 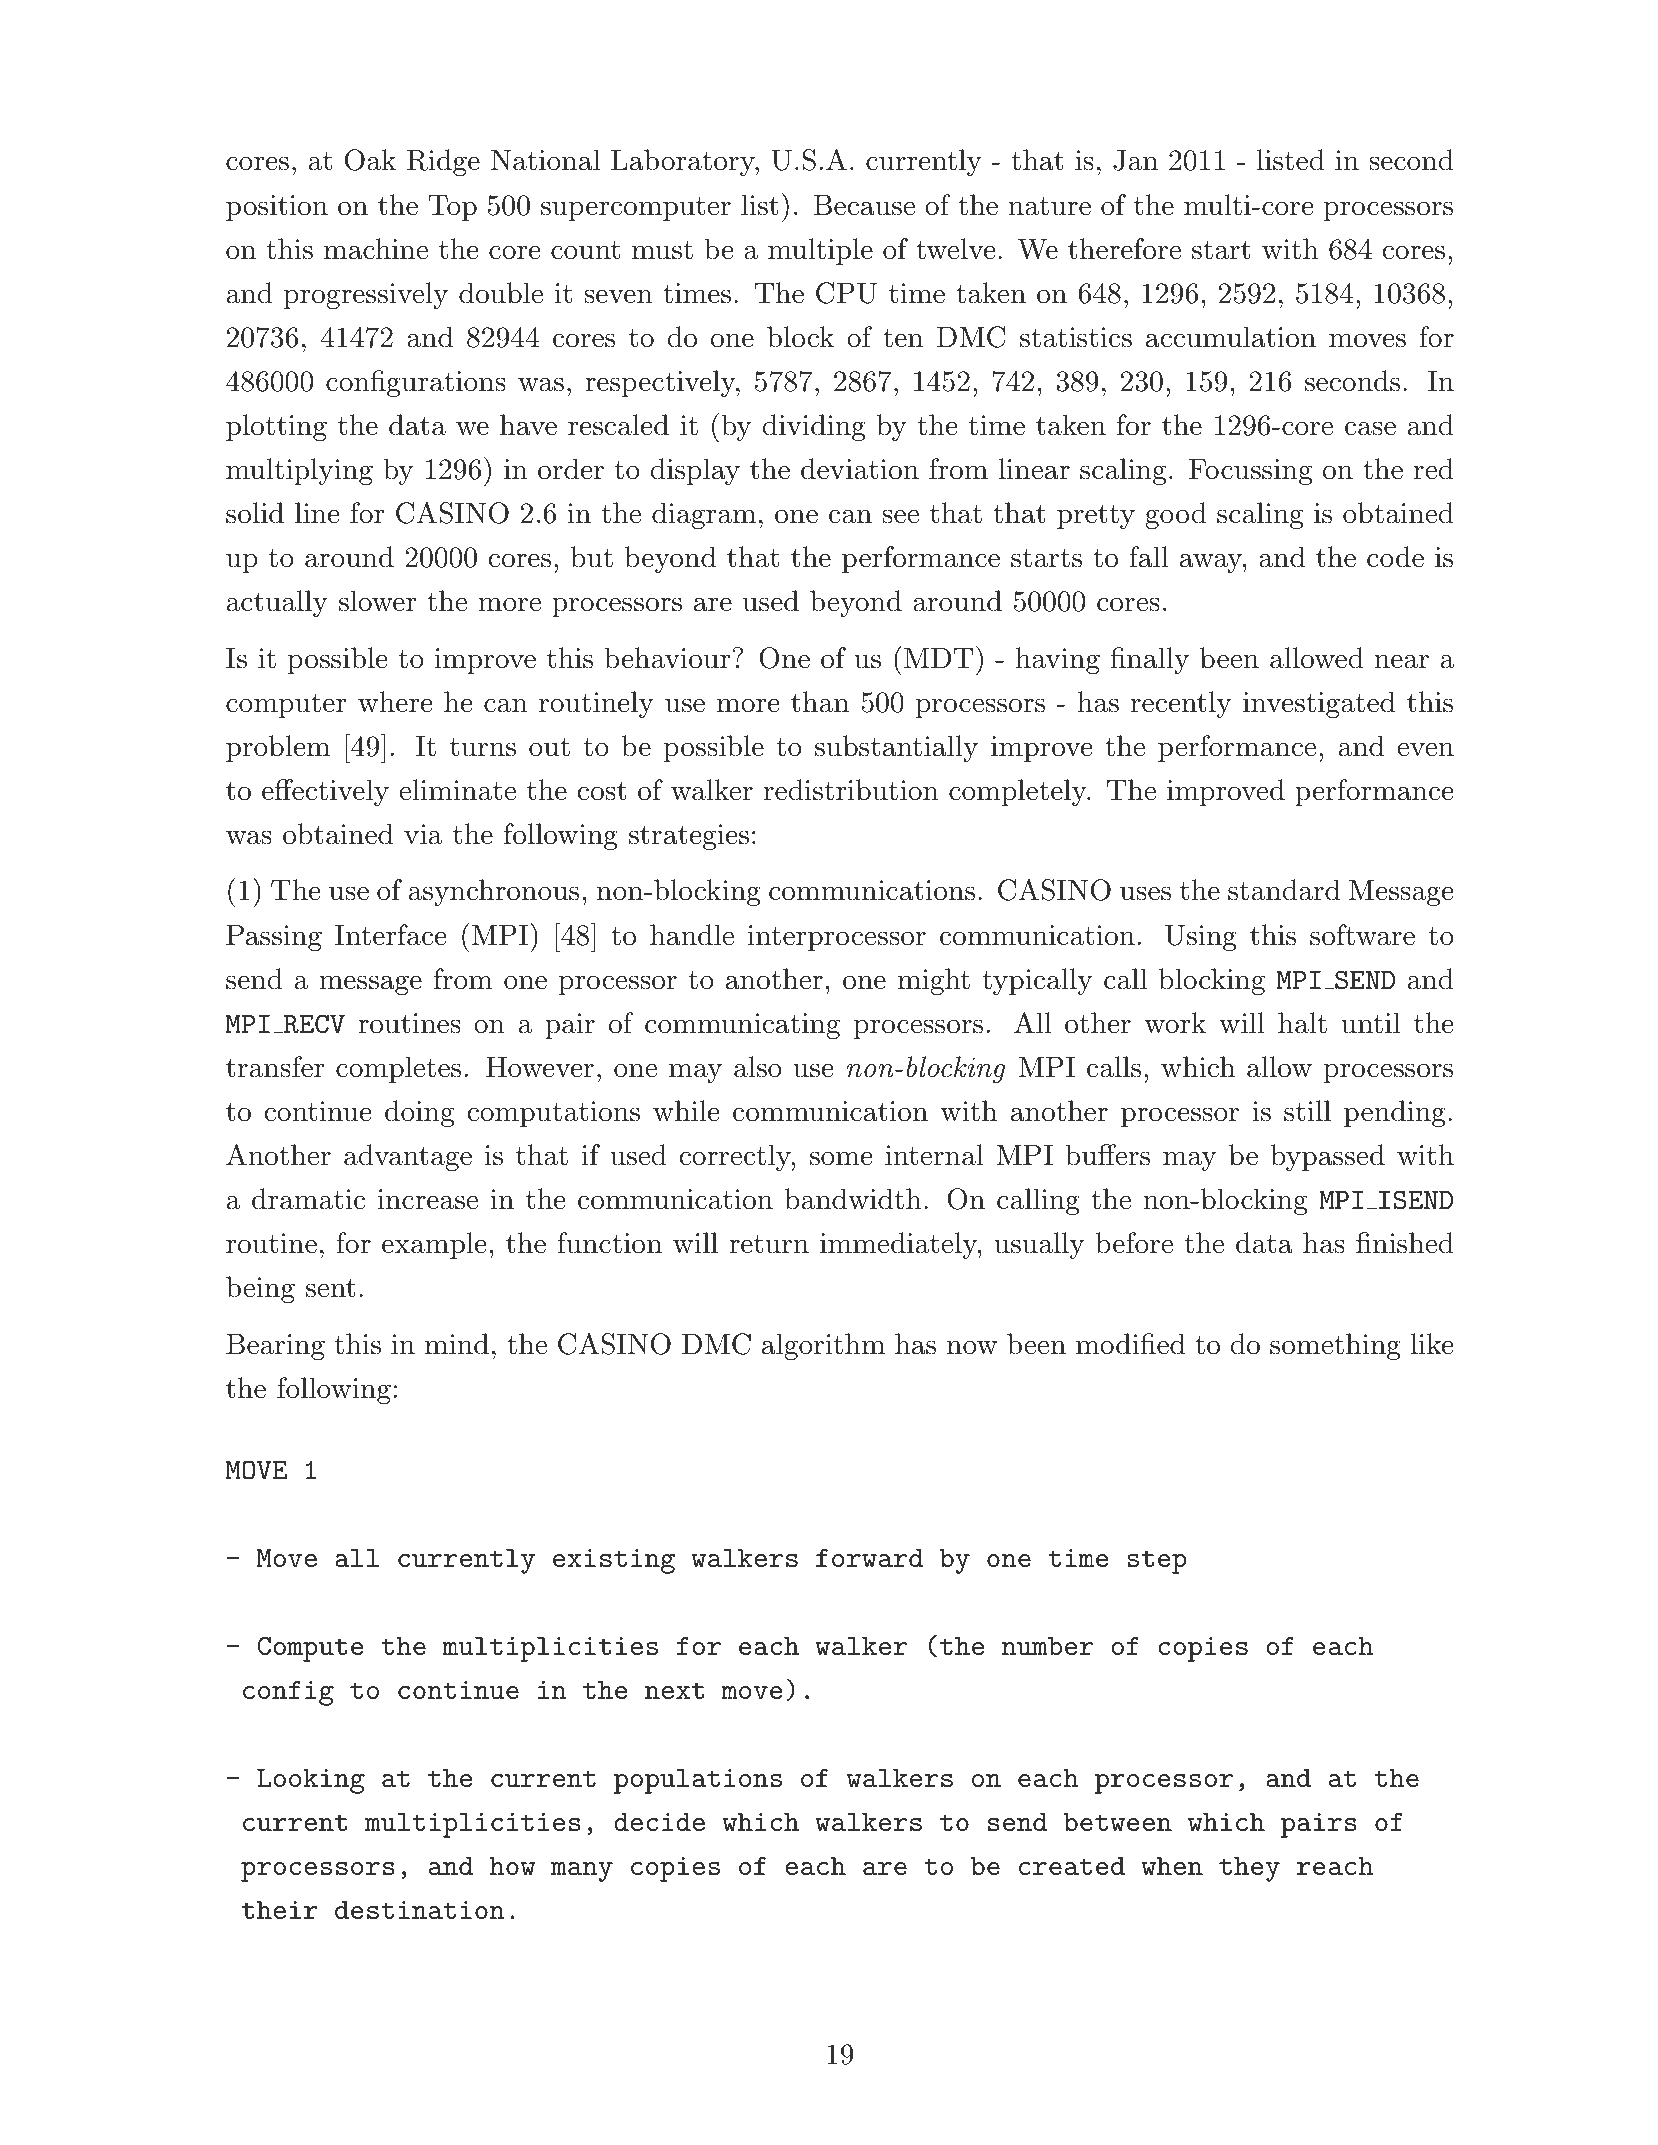 I want to click on investigated, so click(x=1319, y=704).
